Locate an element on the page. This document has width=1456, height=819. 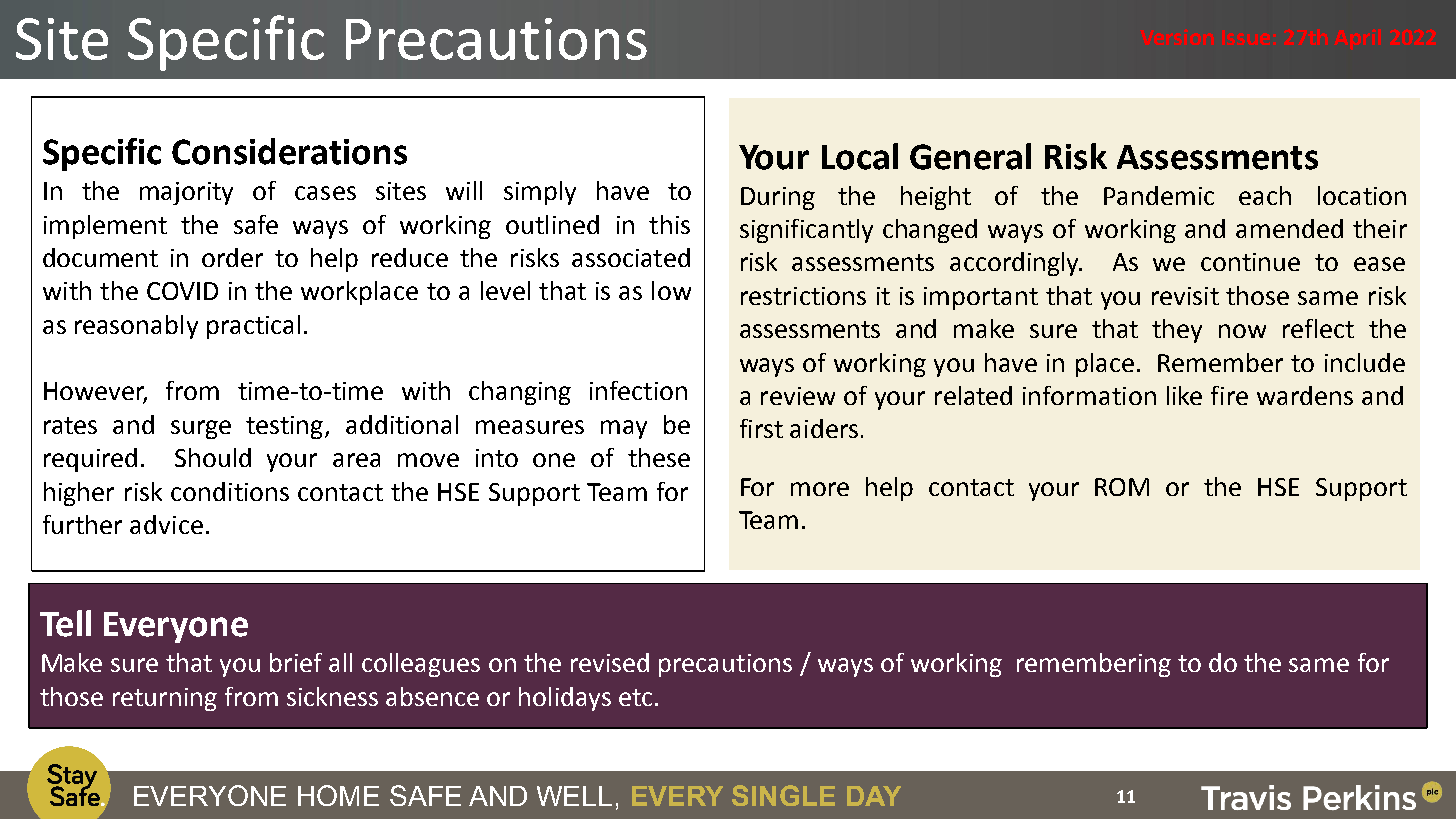
majority is located at coordinates (186, 193).
